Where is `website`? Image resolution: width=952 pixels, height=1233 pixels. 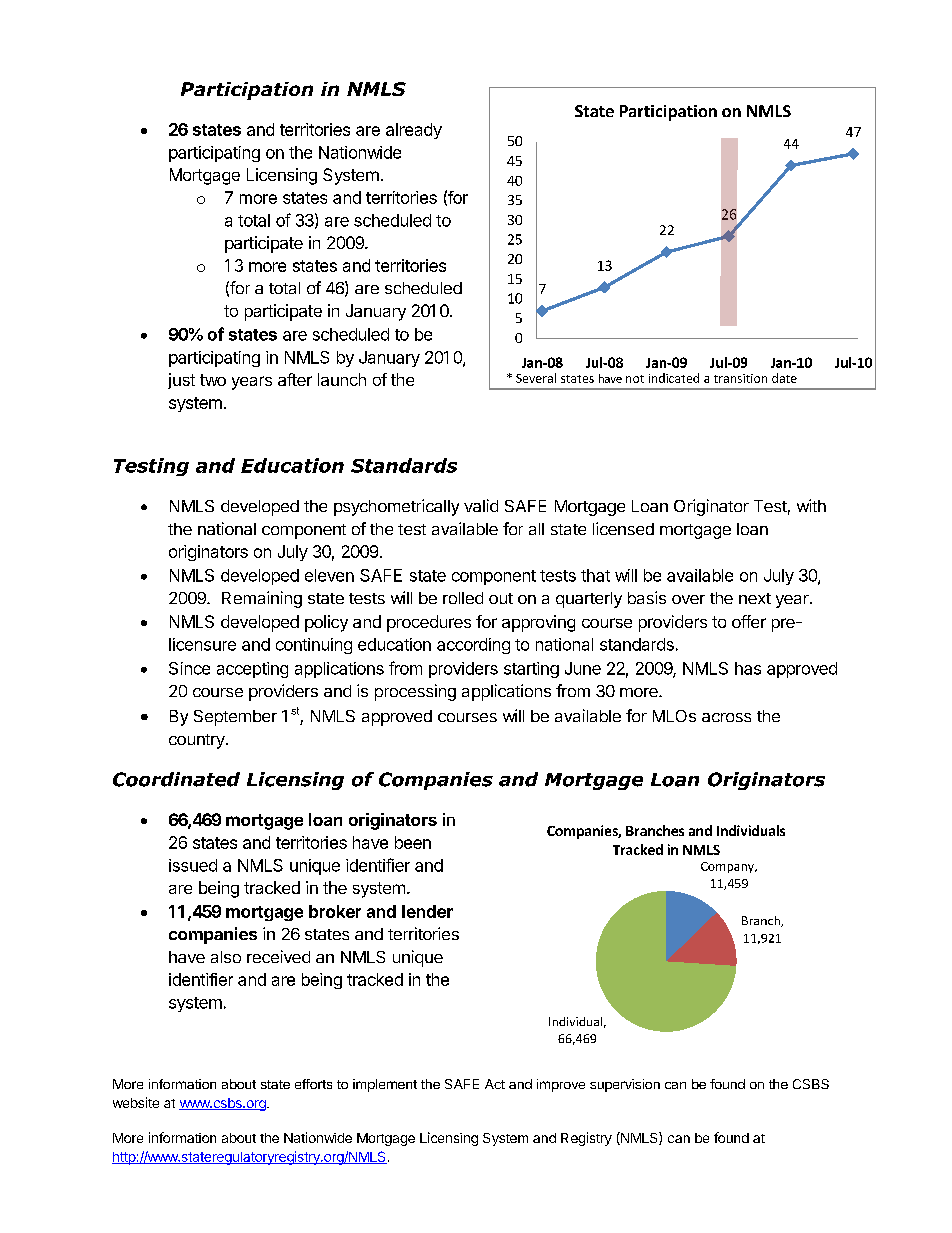 website is located at coordinates (136, 1102).
